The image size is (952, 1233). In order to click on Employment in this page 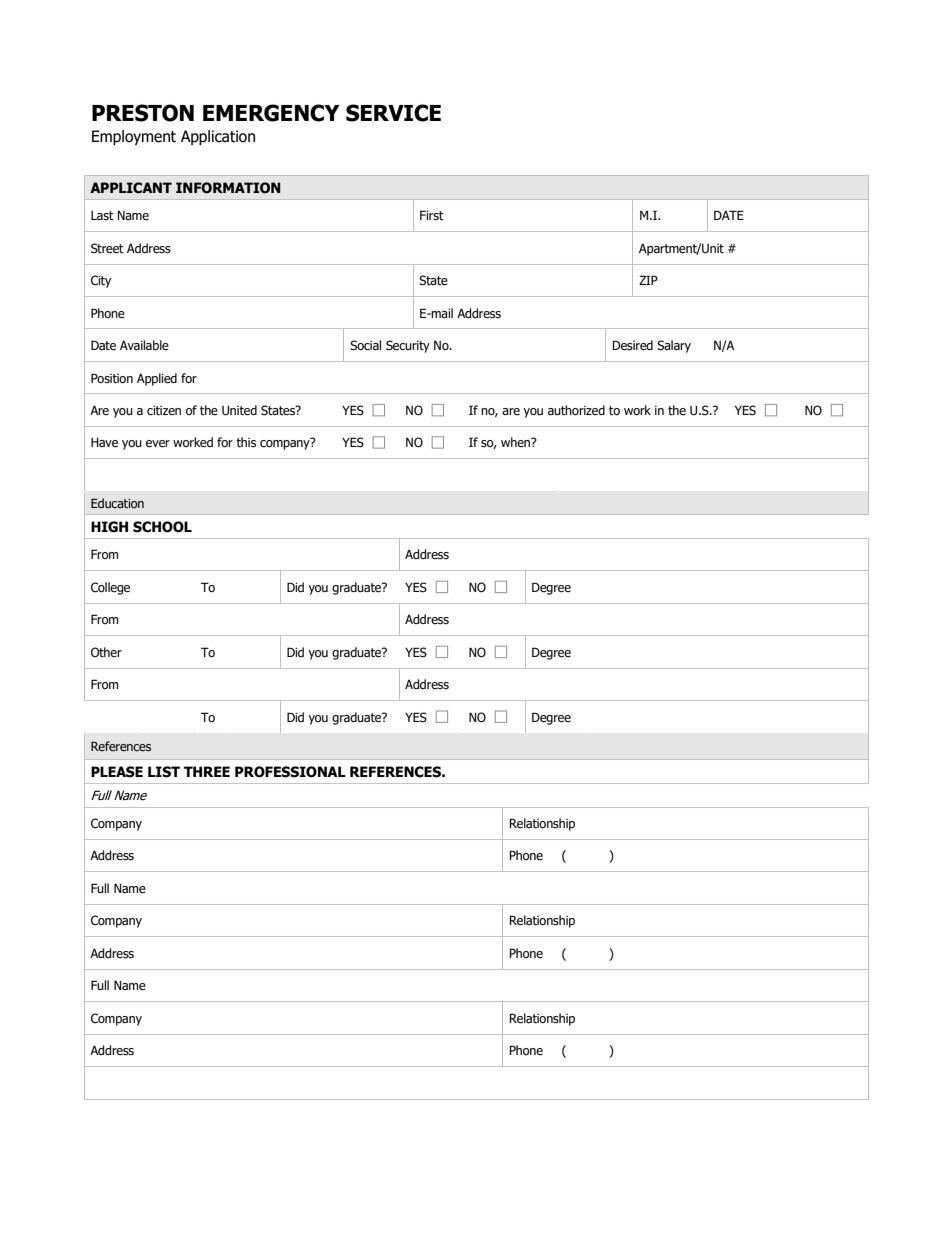, I will do `click(134, 137)`.
